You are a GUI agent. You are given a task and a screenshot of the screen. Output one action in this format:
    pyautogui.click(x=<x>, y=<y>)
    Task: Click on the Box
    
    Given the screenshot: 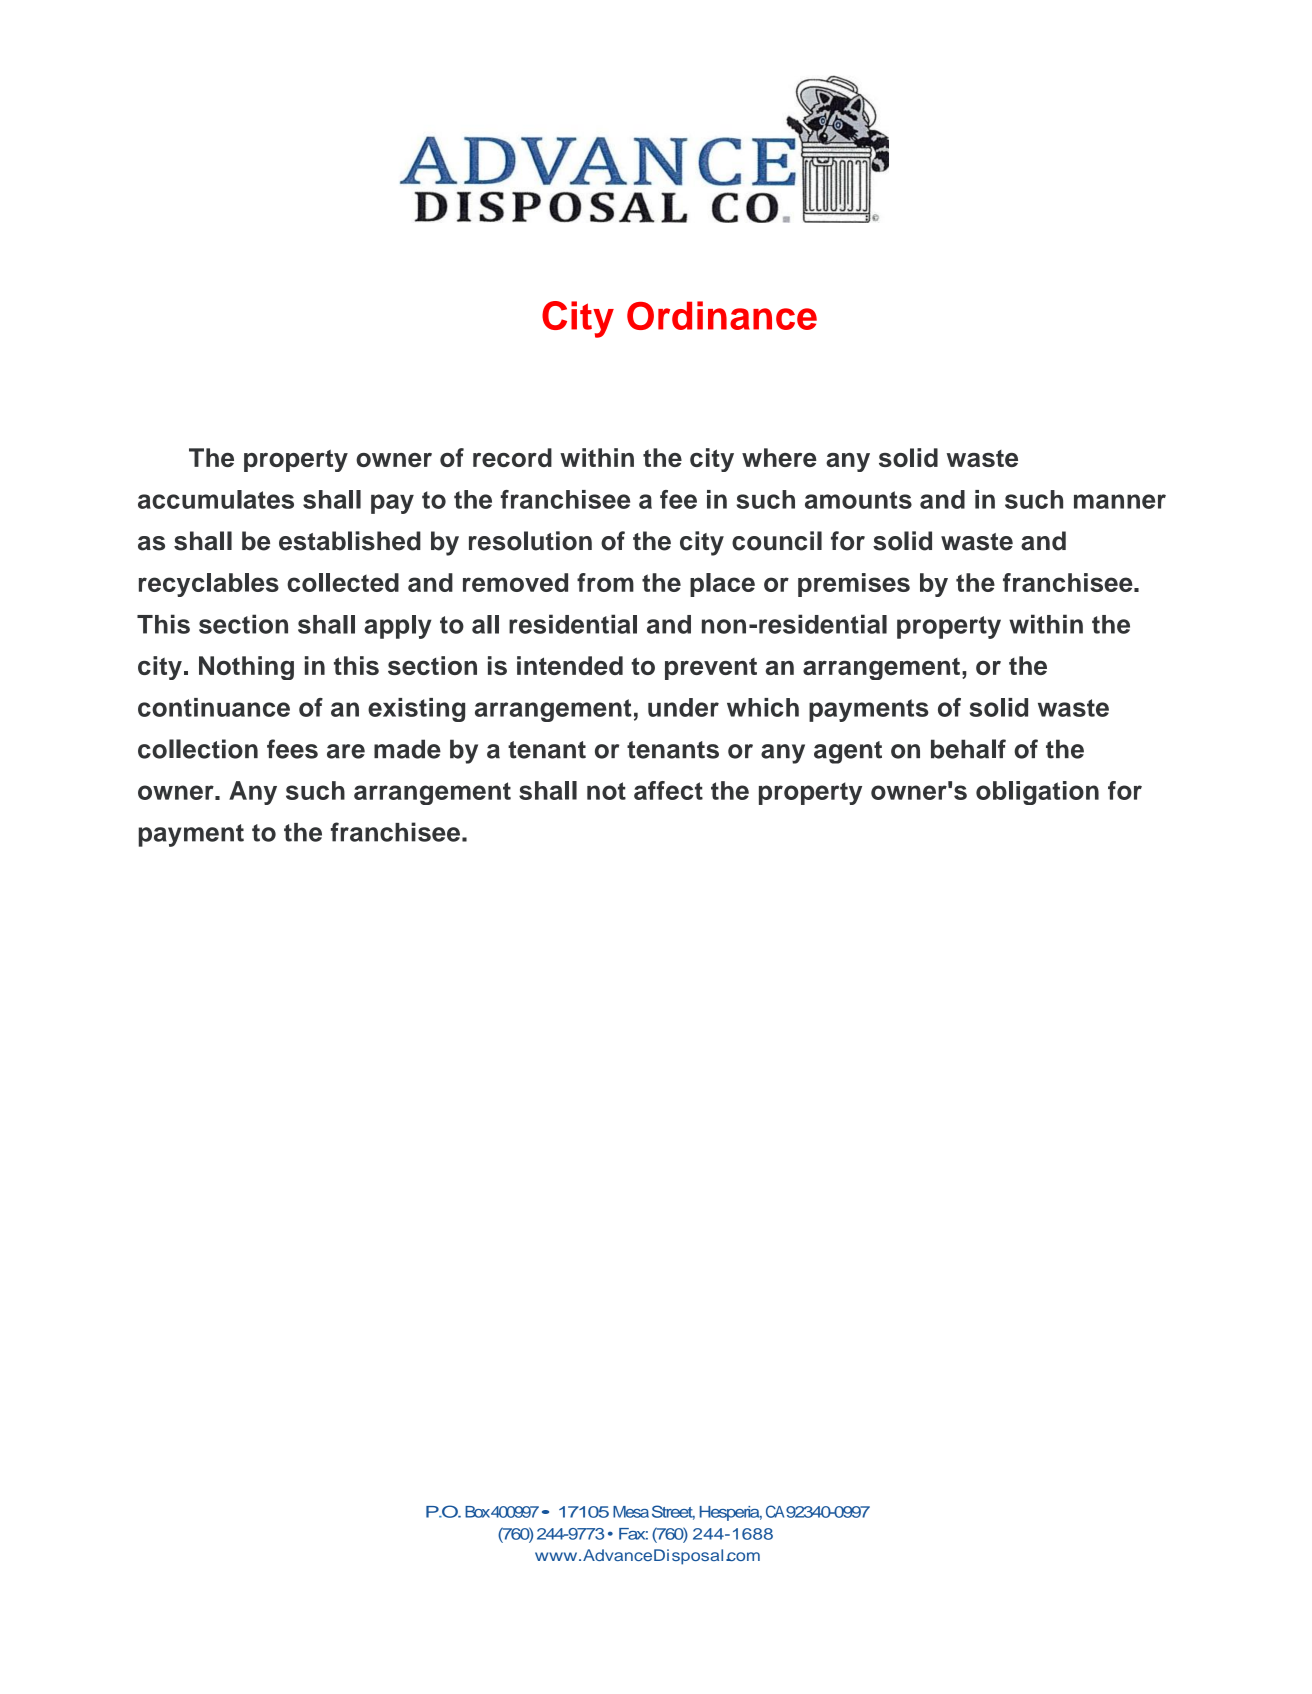 What is the action you would take?
    pyautogui.click(x=477, y=1512)
